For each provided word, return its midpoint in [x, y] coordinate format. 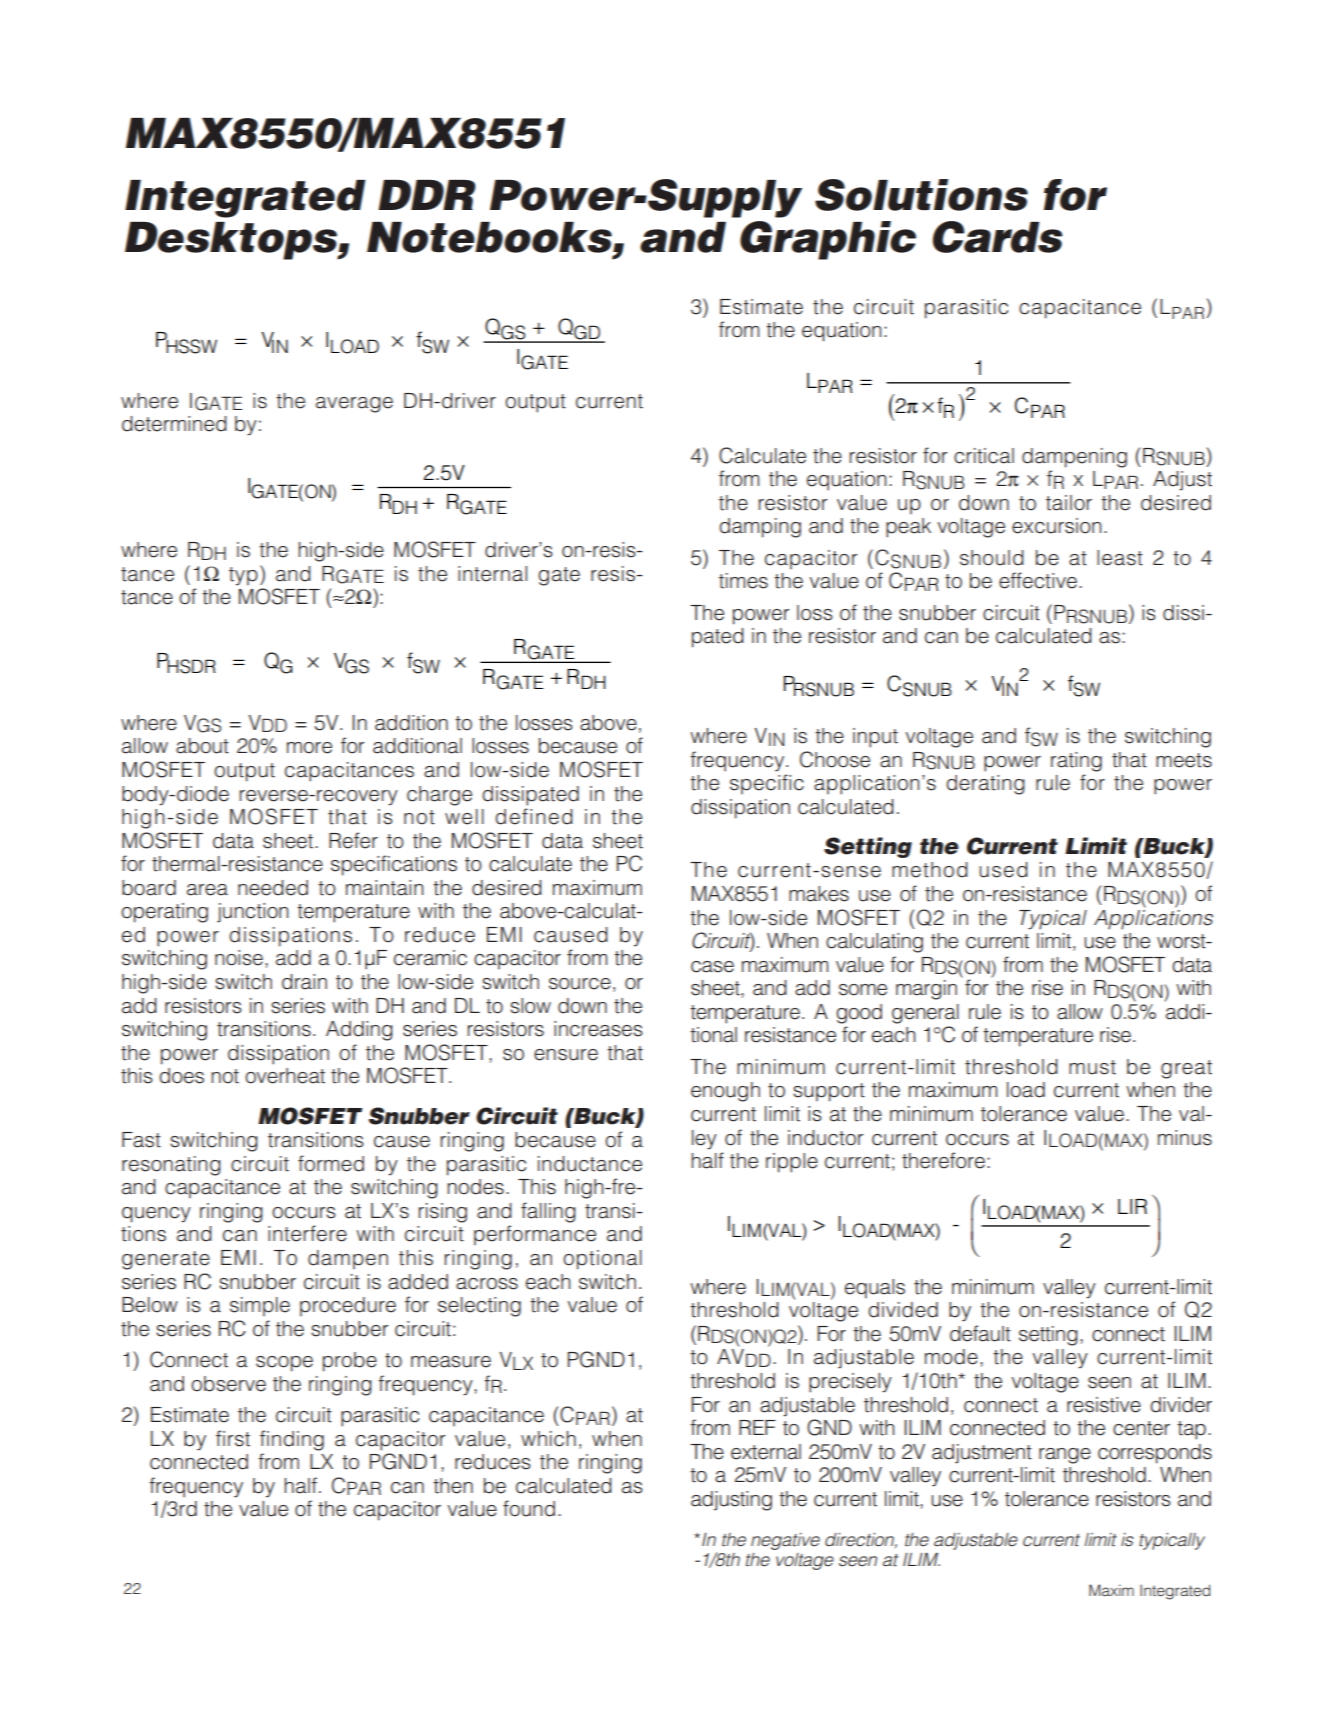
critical [984, 456]
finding [292, 1440]
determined [174, 424]
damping [760, 528]
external [766, 1452]
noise [239, 958]
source [580, 984]
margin [926, 990]
